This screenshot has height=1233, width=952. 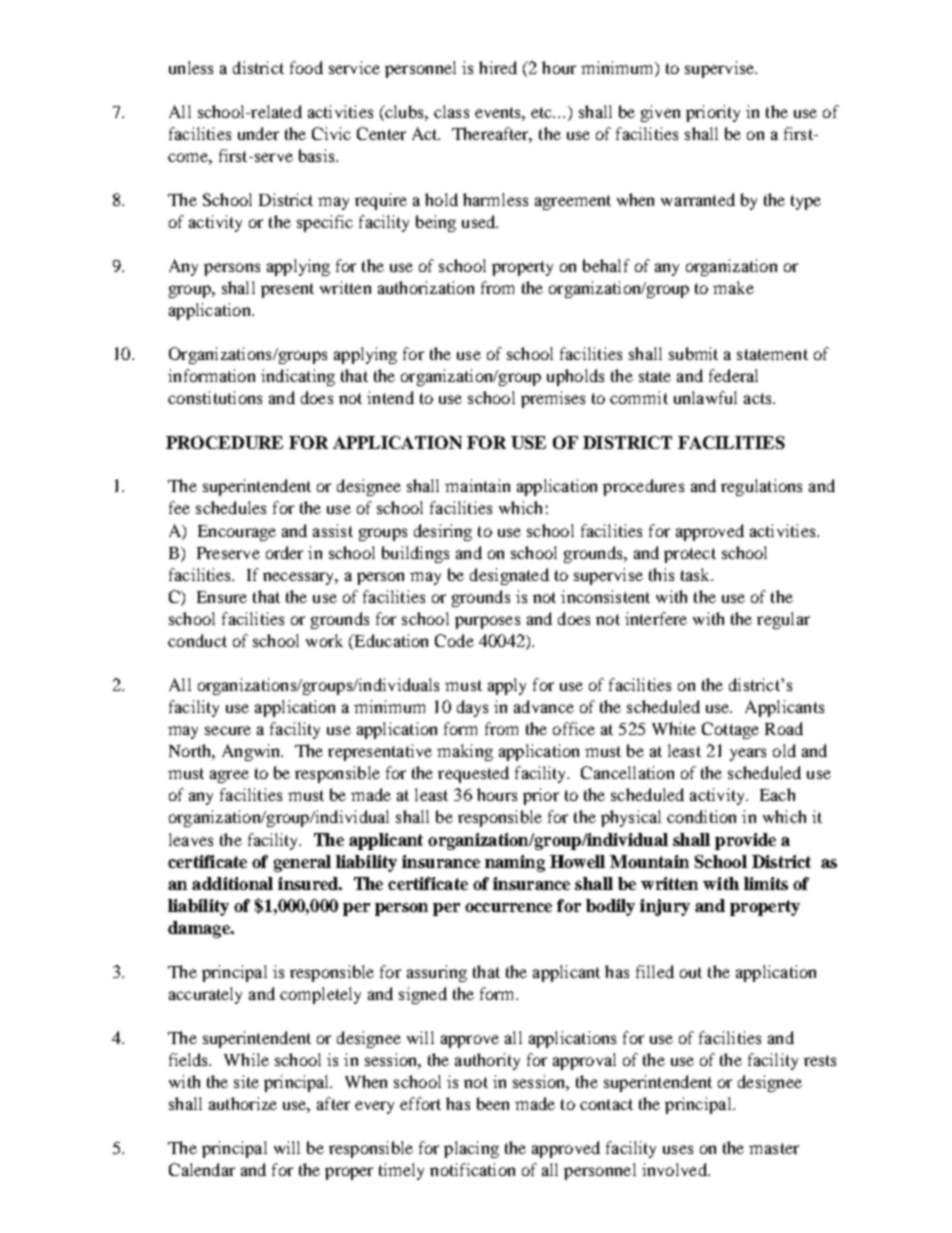 I want to click on maintain, so click(x=477, y=485).
